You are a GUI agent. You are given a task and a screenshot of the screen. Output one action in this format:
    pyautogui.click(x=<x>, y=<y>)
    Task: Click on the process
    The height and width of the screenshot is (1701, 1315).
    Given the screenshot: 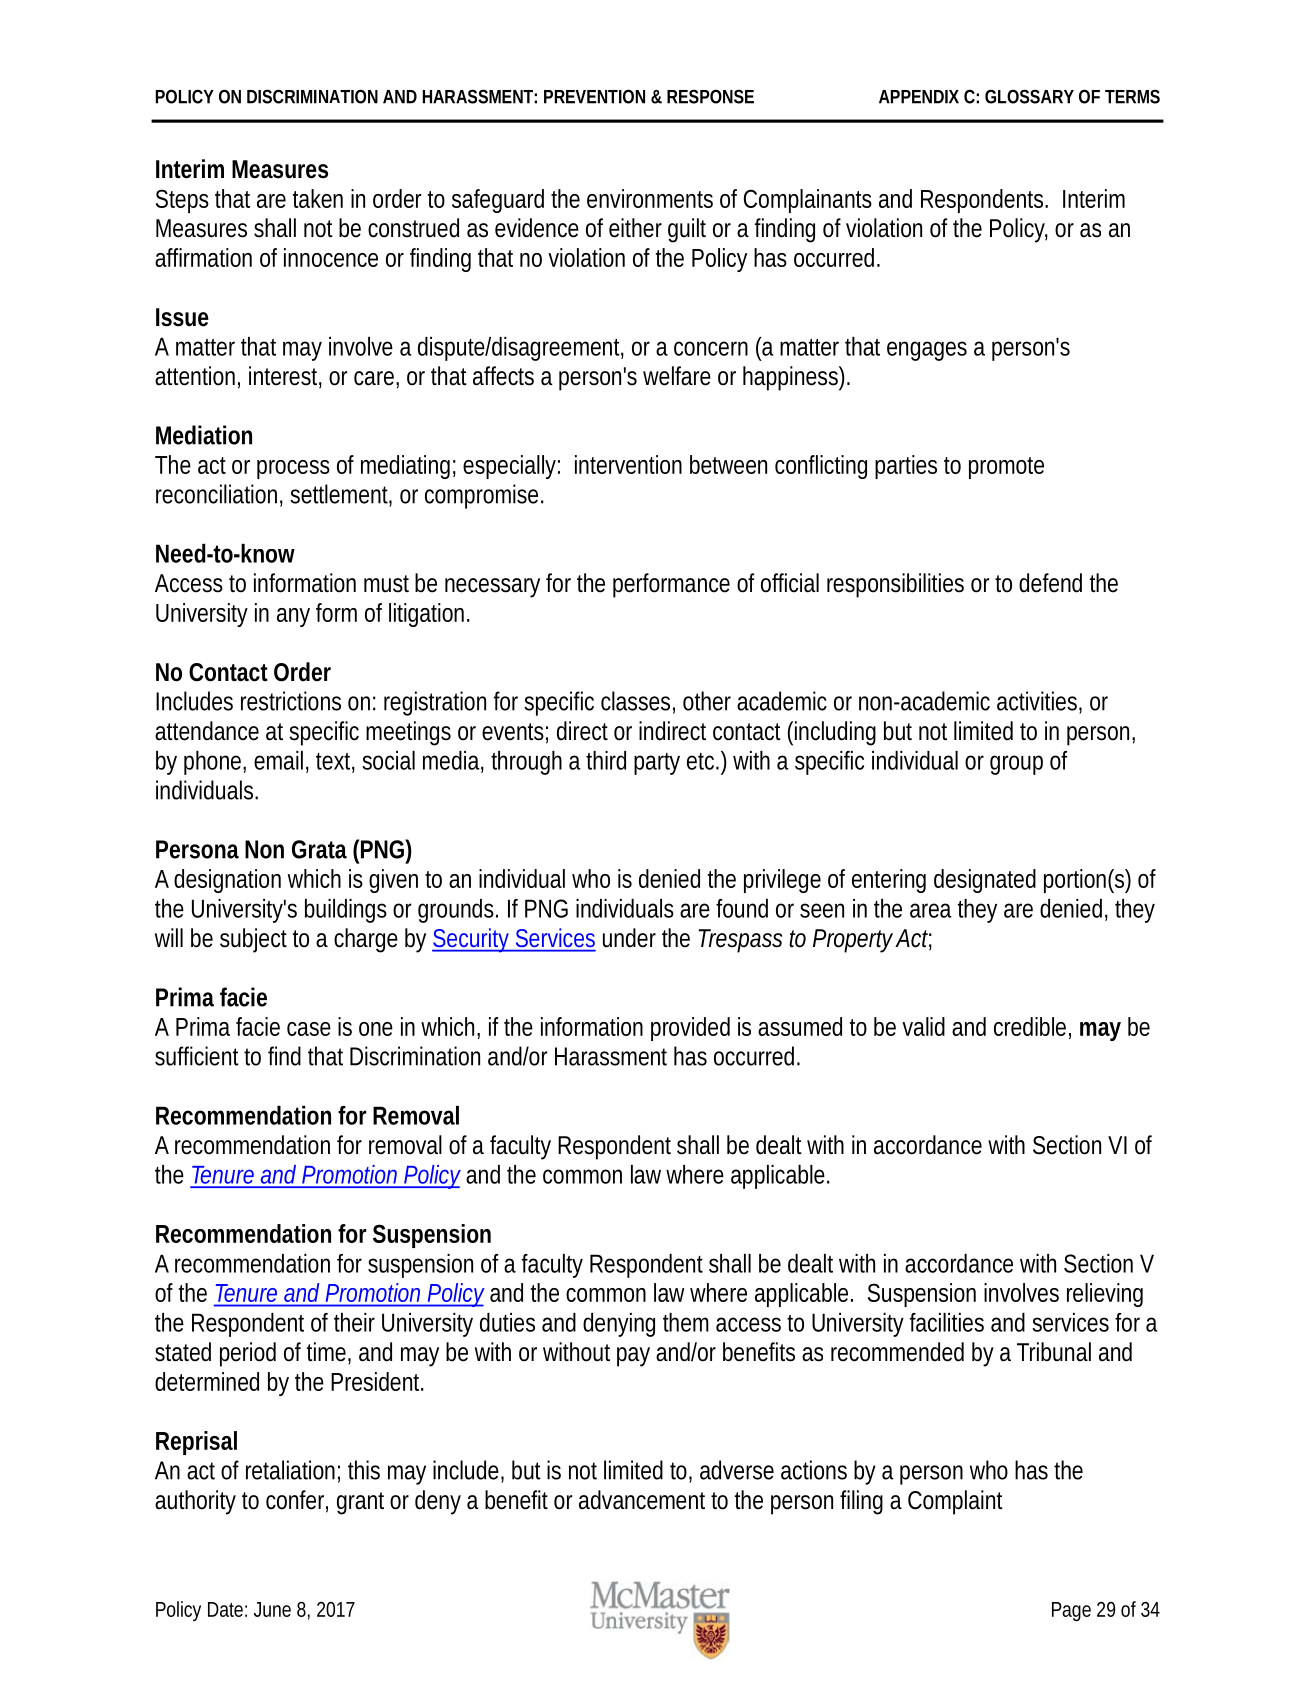 What is the action you would take?
    pyautogui.click(x=293, y=469)
